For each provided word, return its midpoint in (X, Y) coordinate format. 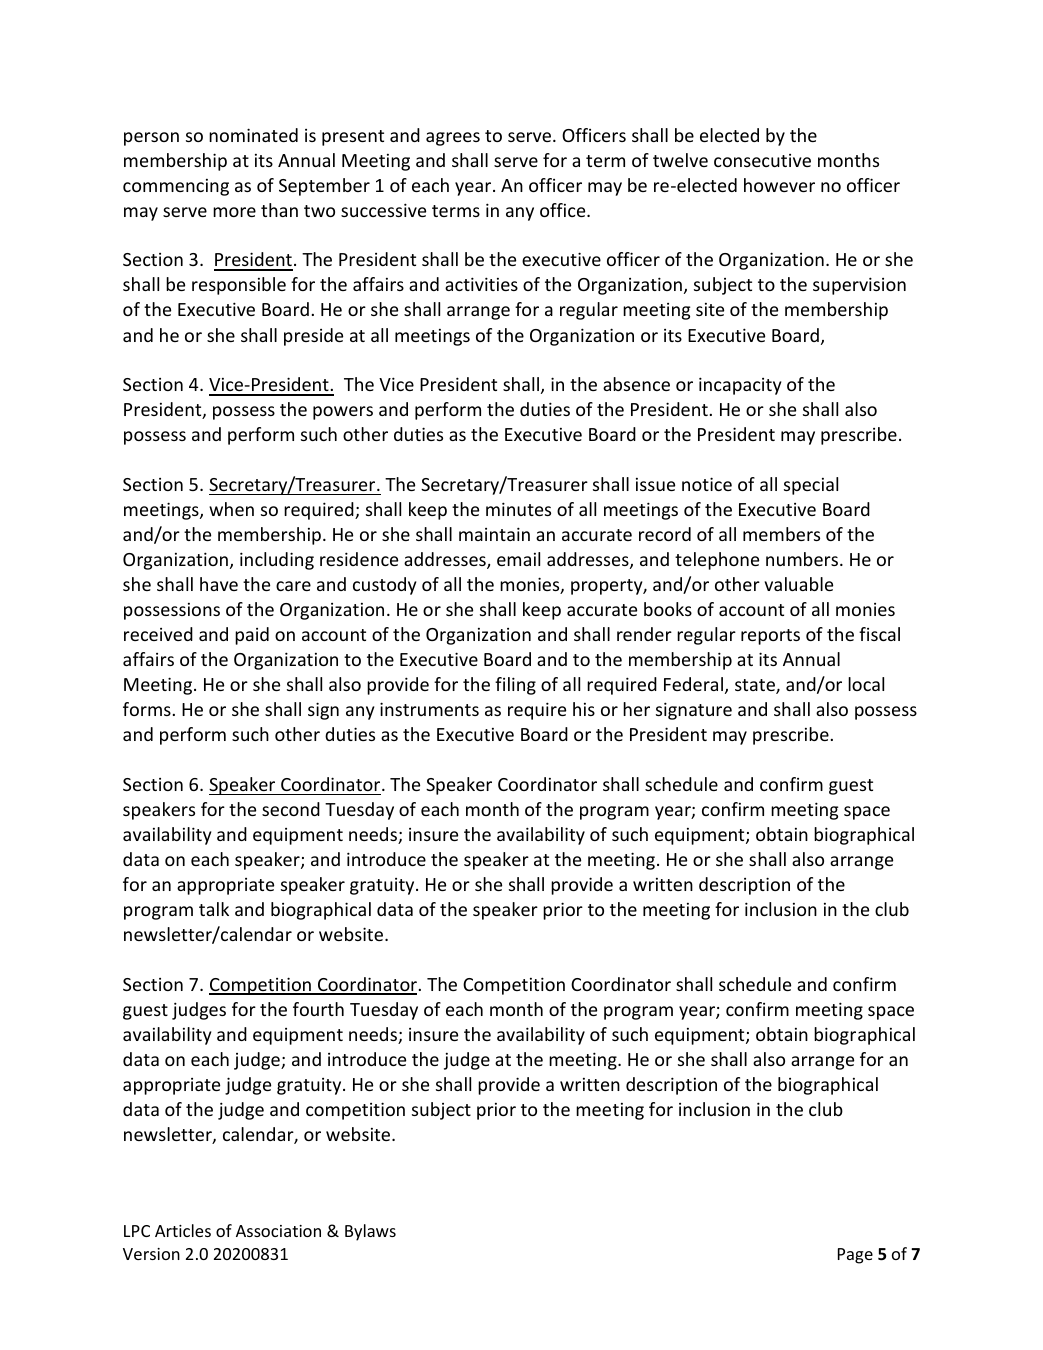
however (779, 185)
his (584, 709)
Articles (183, 1230)
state (756, 686)
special (811, 486)
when (231, 509)
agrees (453, 139)
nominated (253, 135)
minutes (518, 509)
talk (214, 909)
